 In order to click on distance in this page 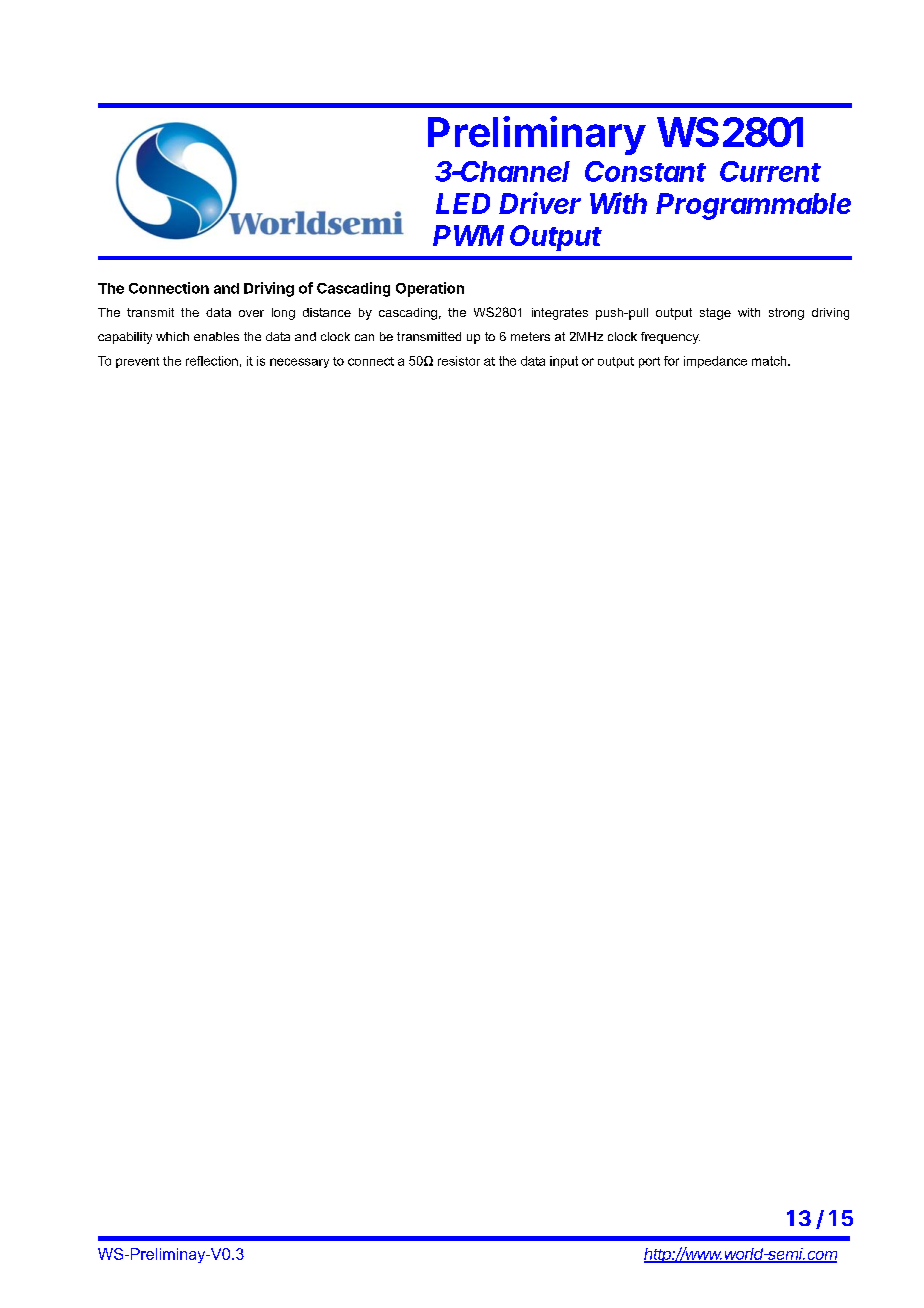, I will do `click(327, 312)`.
